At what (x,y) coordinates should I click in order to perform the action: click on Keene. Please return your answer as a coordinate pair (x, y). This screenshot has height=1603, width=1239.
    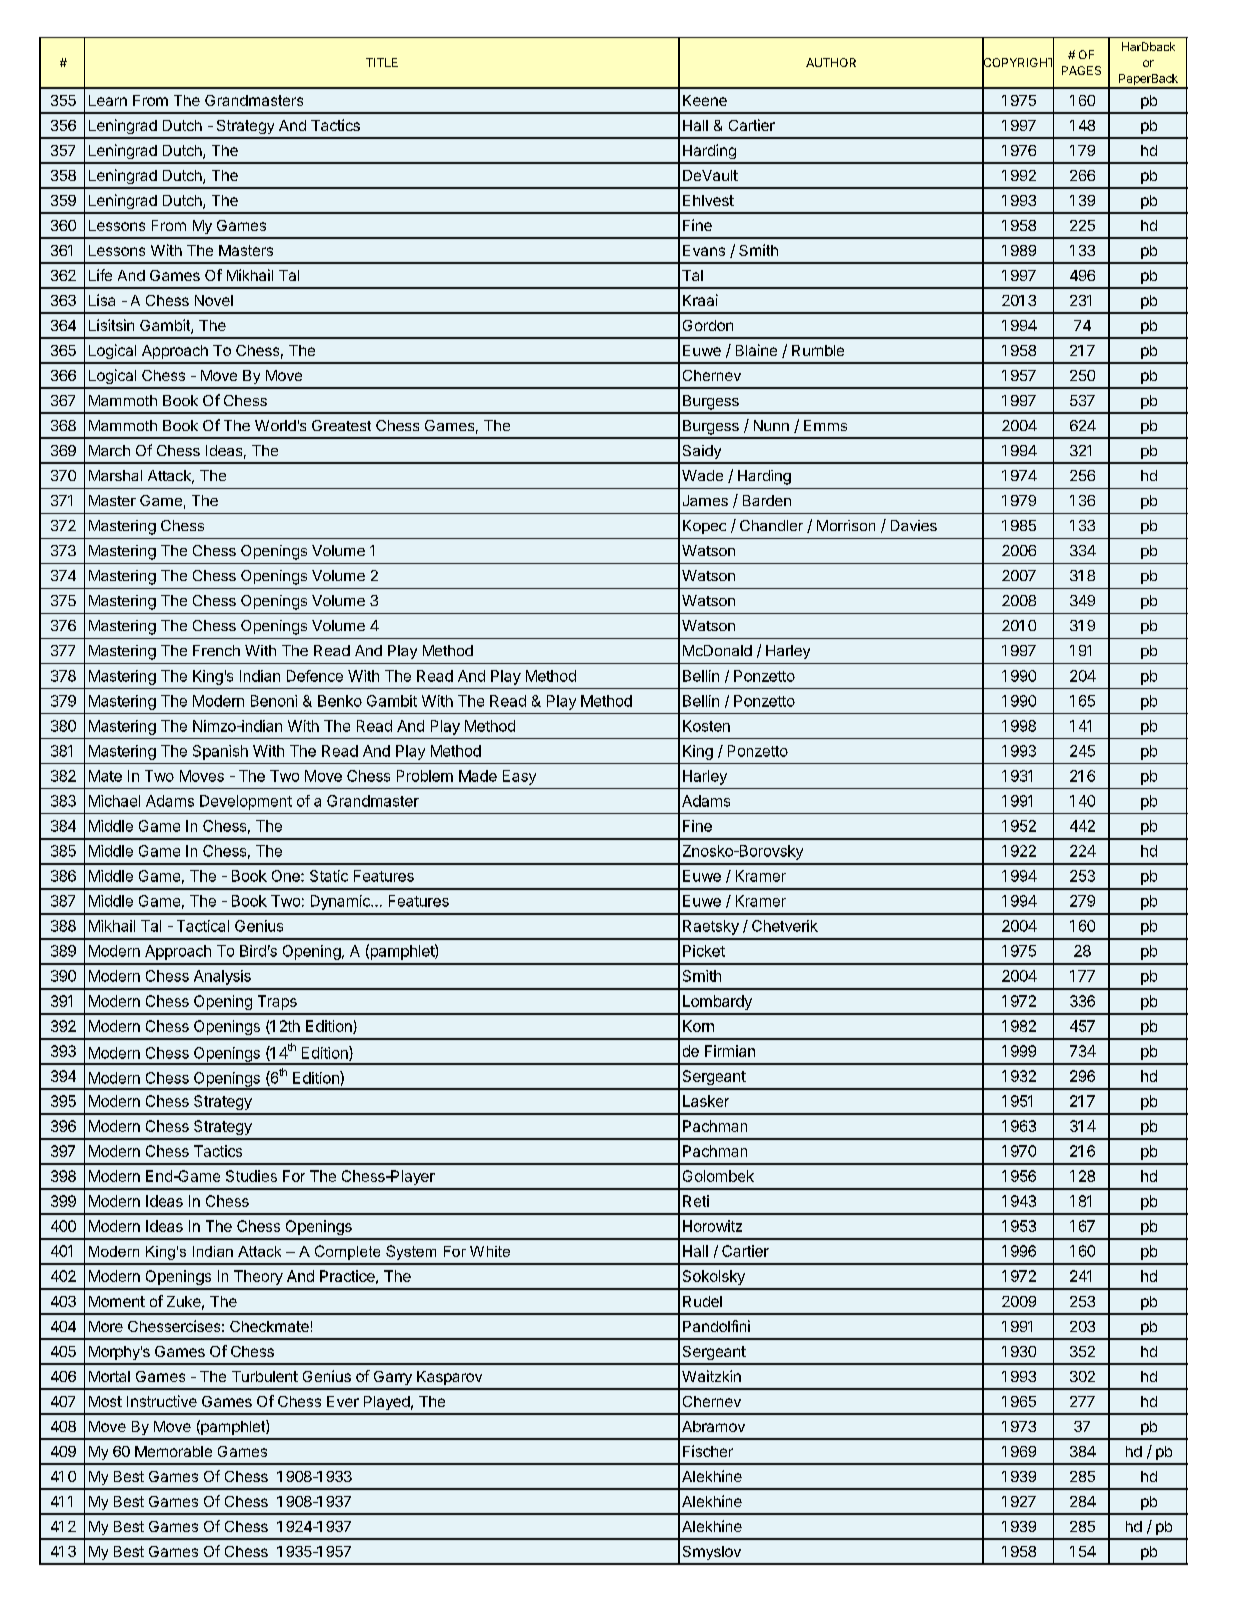
    Looking at the image, I should click on (705, 100).
